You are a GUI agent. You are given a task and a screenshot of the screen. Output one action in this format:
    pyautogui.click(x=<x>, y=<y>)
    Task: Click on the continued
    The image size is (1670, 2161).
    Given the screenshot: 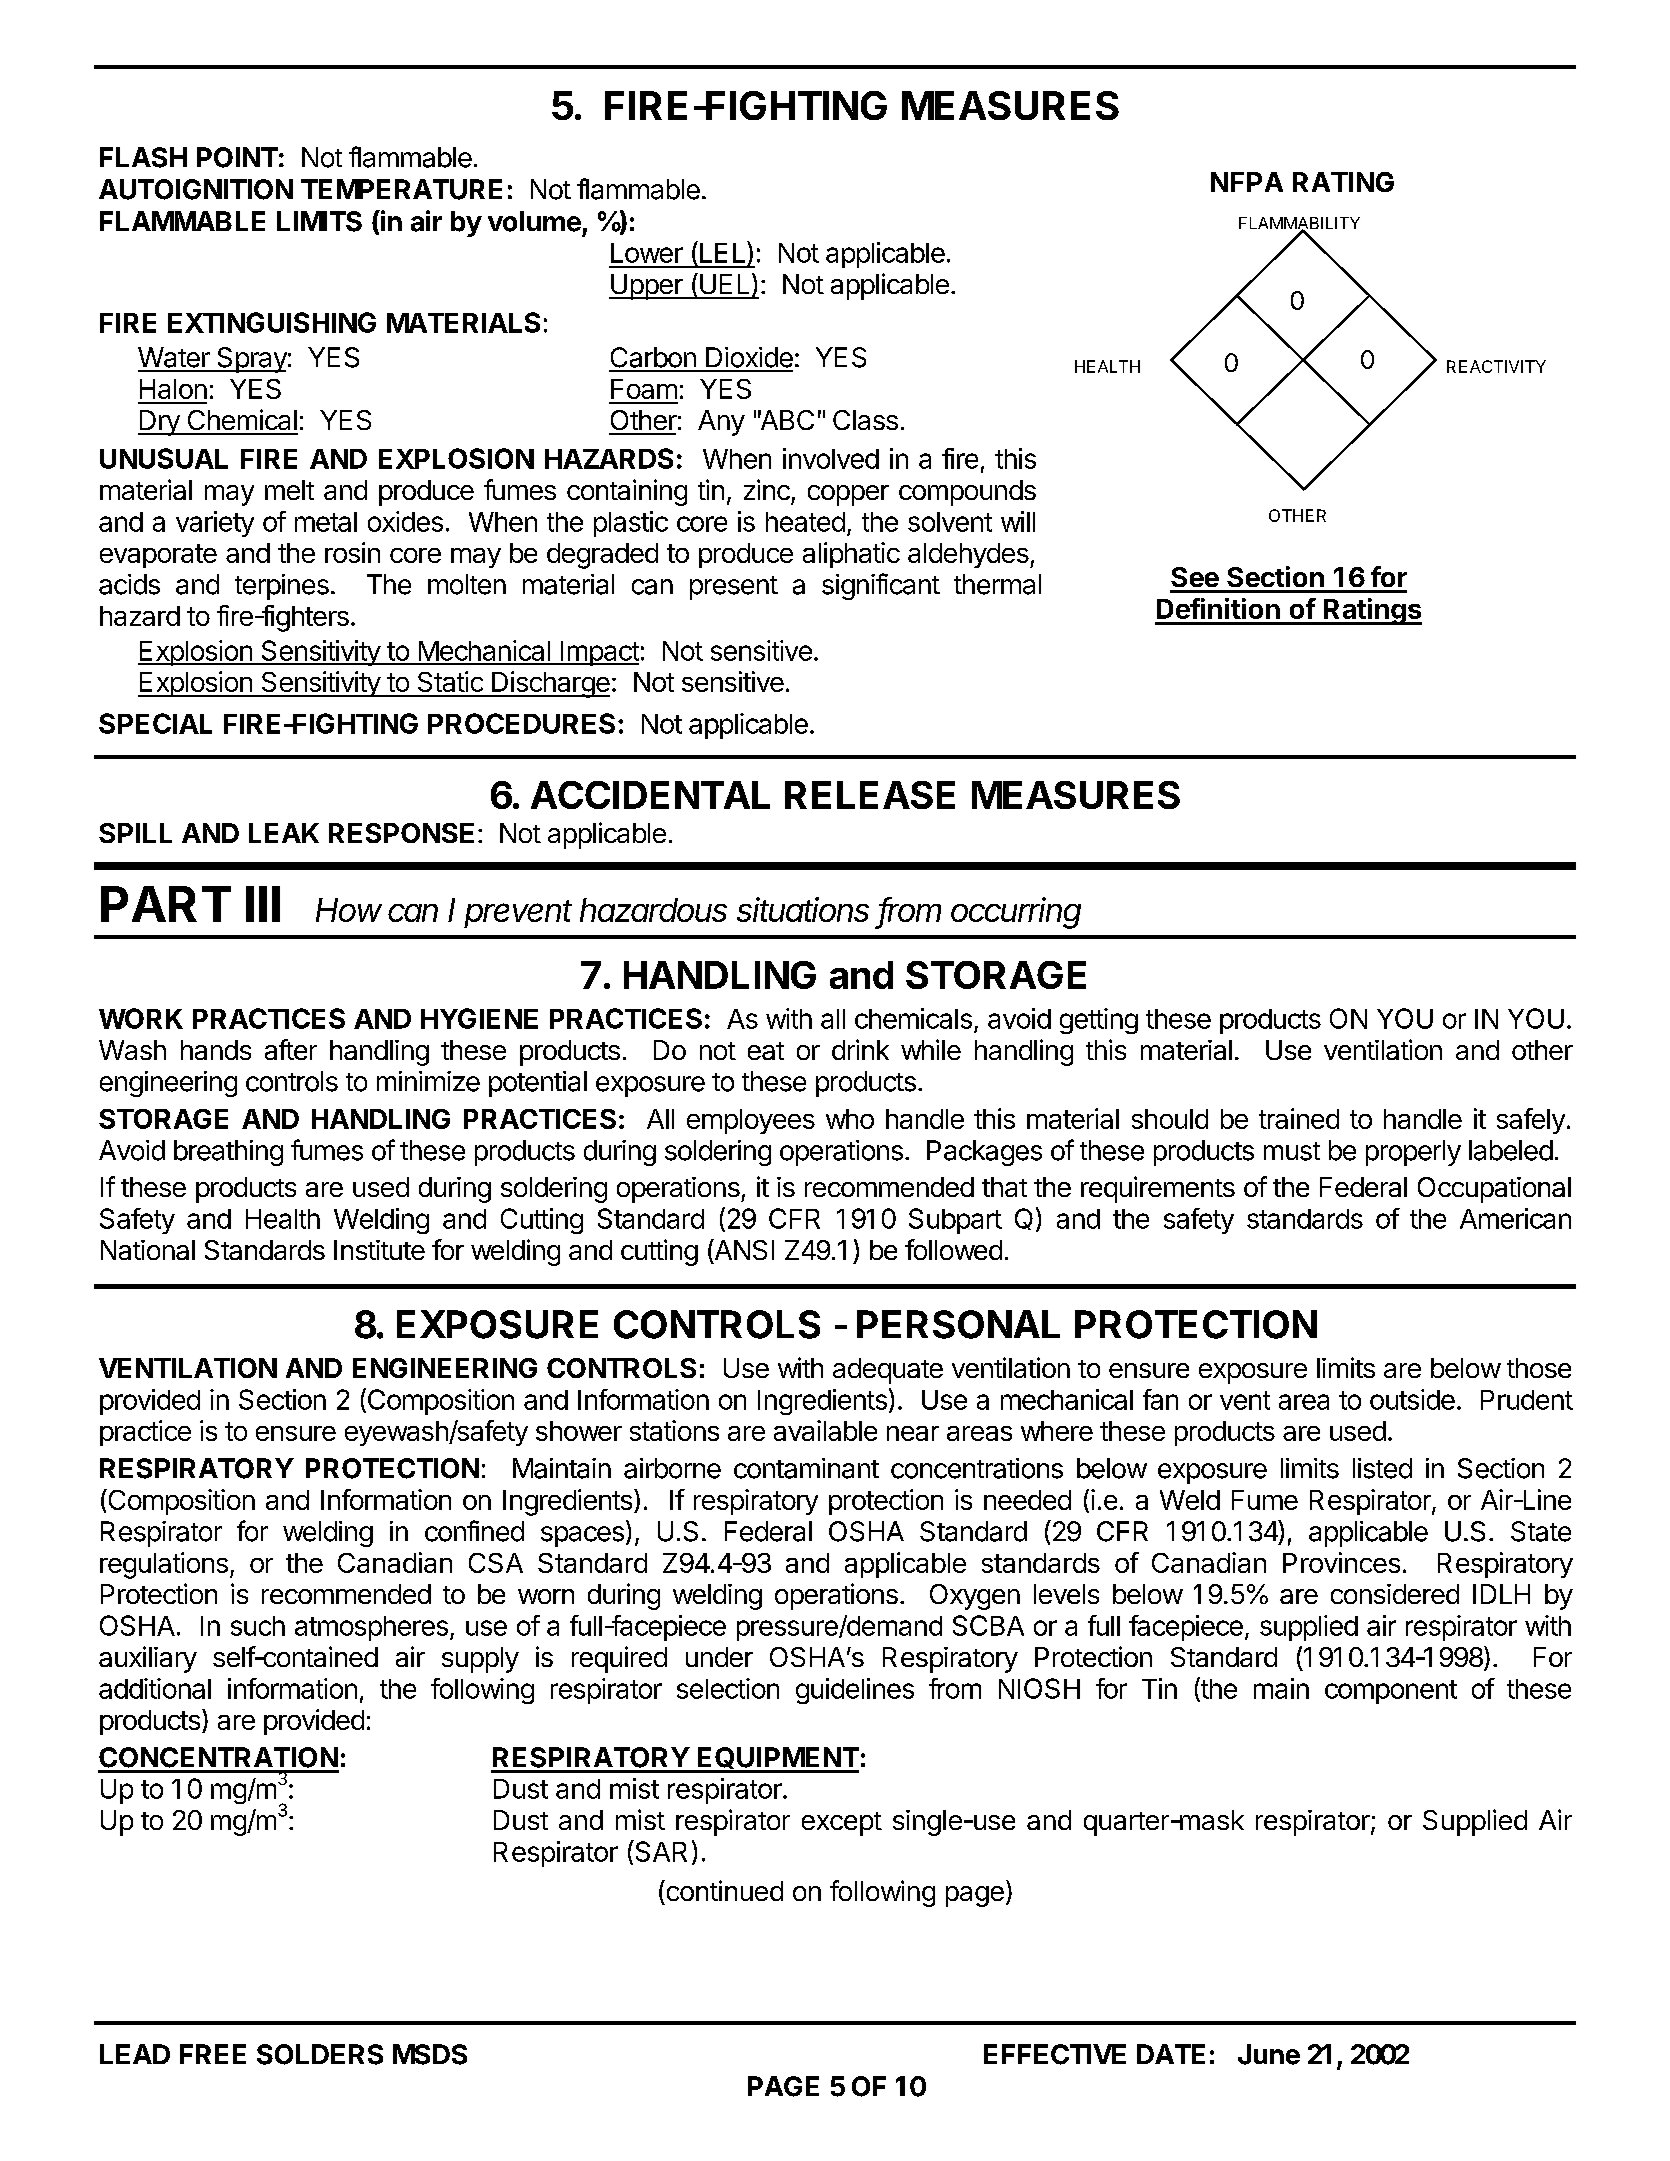 What is the action you would take?
    pyautogui.click(x=723, y=1890)
